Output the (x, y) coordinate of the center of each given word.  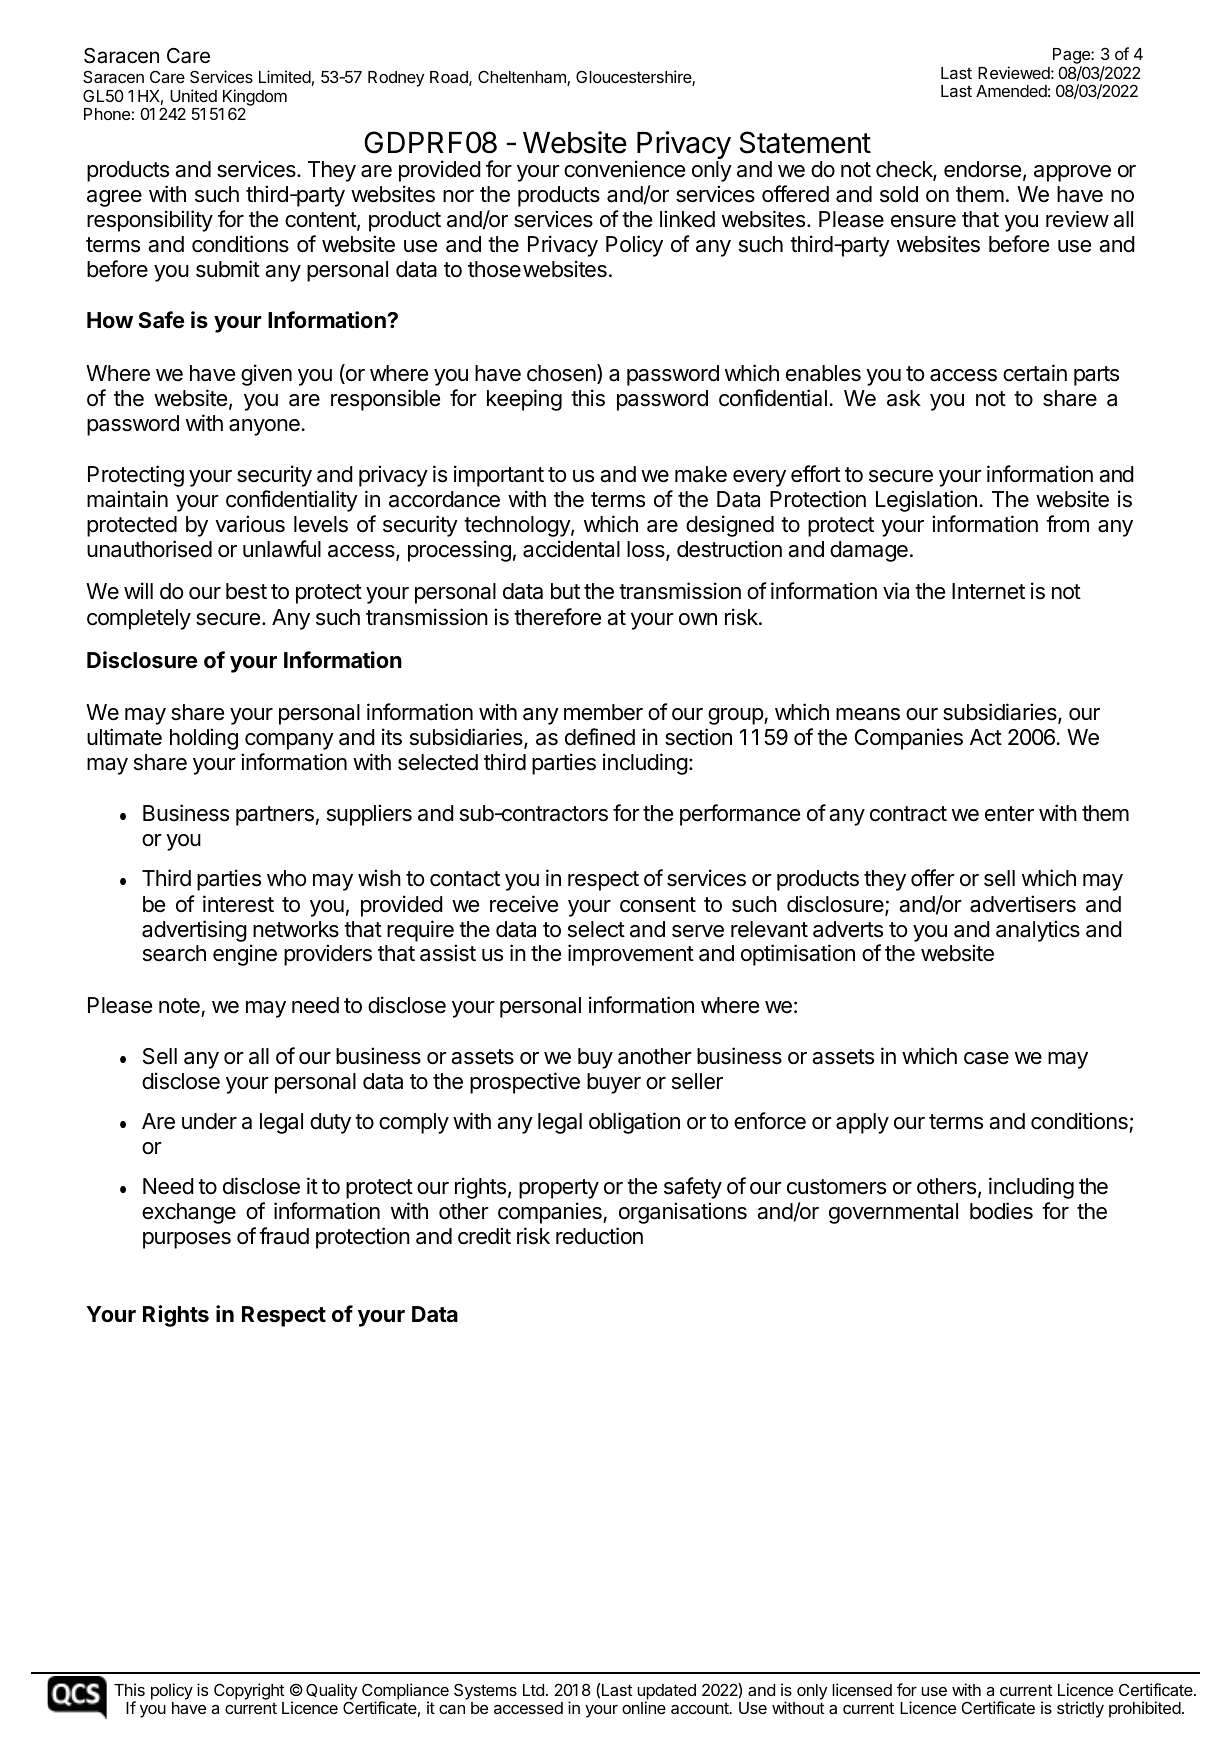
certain (1035, 373)
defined (600, 737)
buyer (614, 1083)
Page (1072, 57)
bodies (1001, 1211)
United (193, 95)
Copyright (249, 1691)
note (179, 1006)
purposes (187, 1240)
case (986, 1058)
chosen (562, 374)
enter (1009, 814)
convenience (624, 169)
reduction (599, 1236)
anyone (264, 427)
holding (204, 739)
